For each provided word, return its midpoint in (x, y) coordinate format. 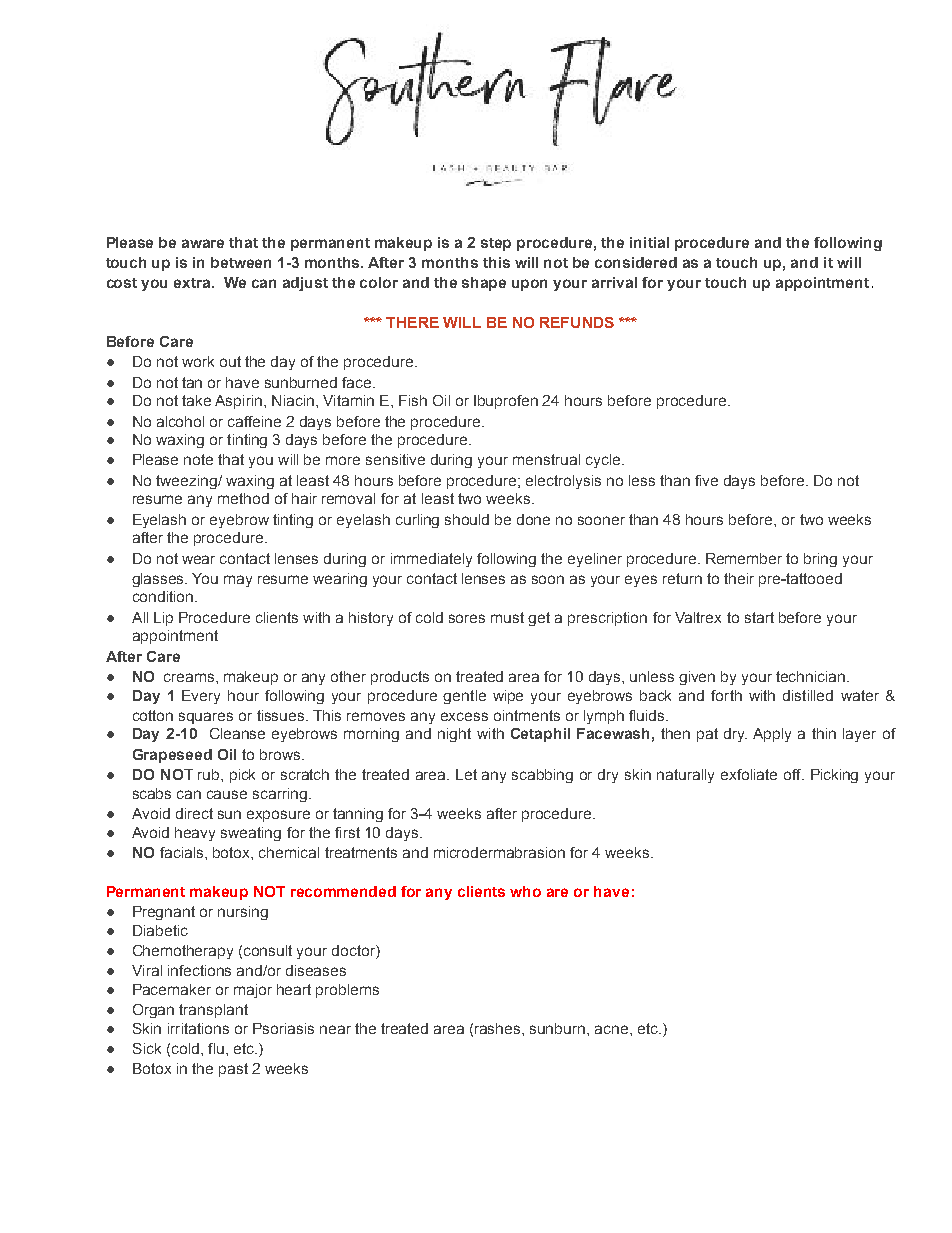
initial (649, 242)
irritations (198, 1028)
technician (812, 676)
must (507, 617)
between (241, 262)
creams (190, 677)
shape (484, 284)
